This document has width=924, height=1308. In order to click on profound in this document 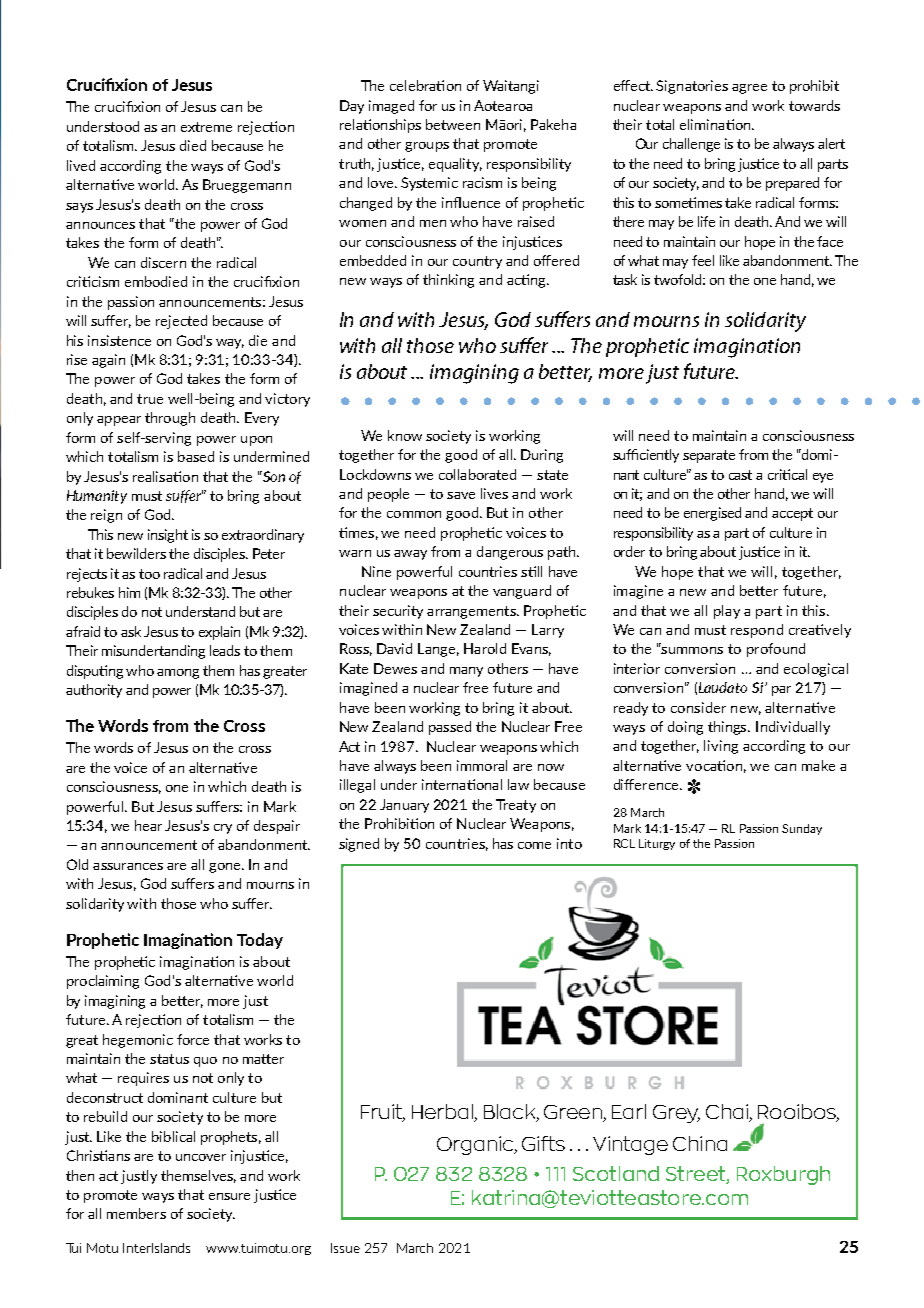, I will do `click(776, 650)`.
